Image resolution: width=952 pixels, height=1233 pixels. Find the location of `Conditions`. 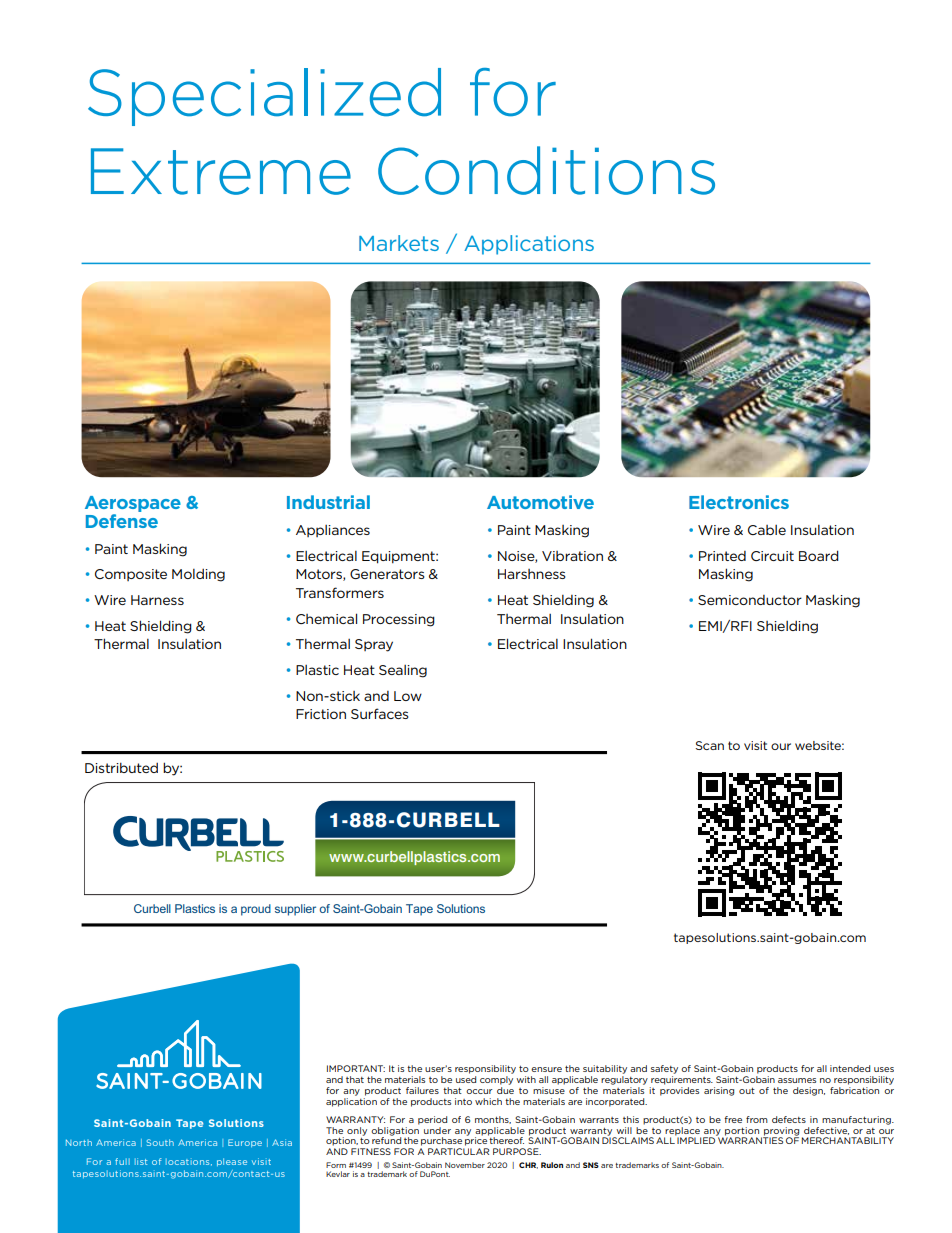

Conditions is located at coordinates (546, 170).
